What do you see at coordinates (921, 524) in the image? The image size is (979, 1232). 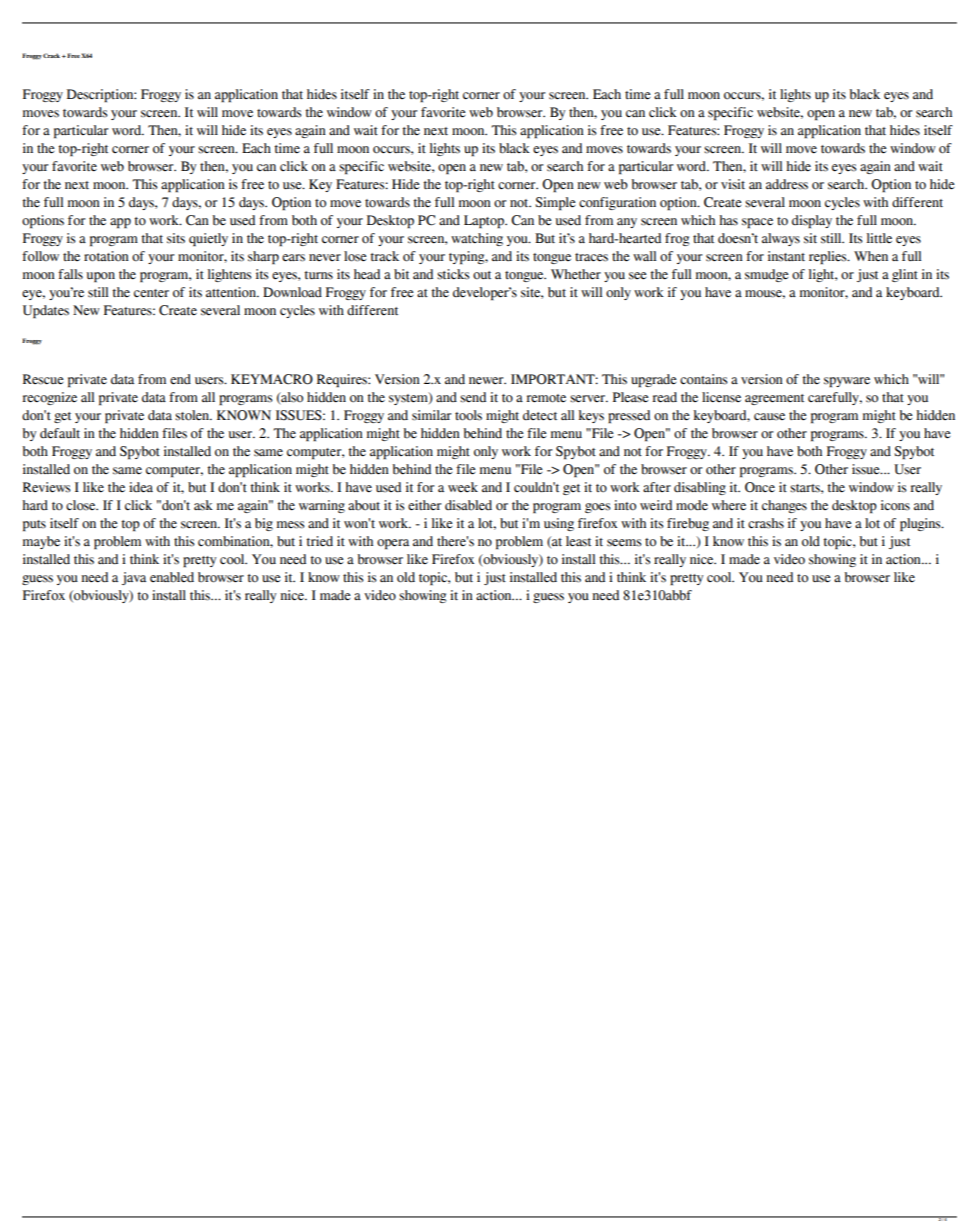 I see `plugins` at bounding box center [921, 524].
